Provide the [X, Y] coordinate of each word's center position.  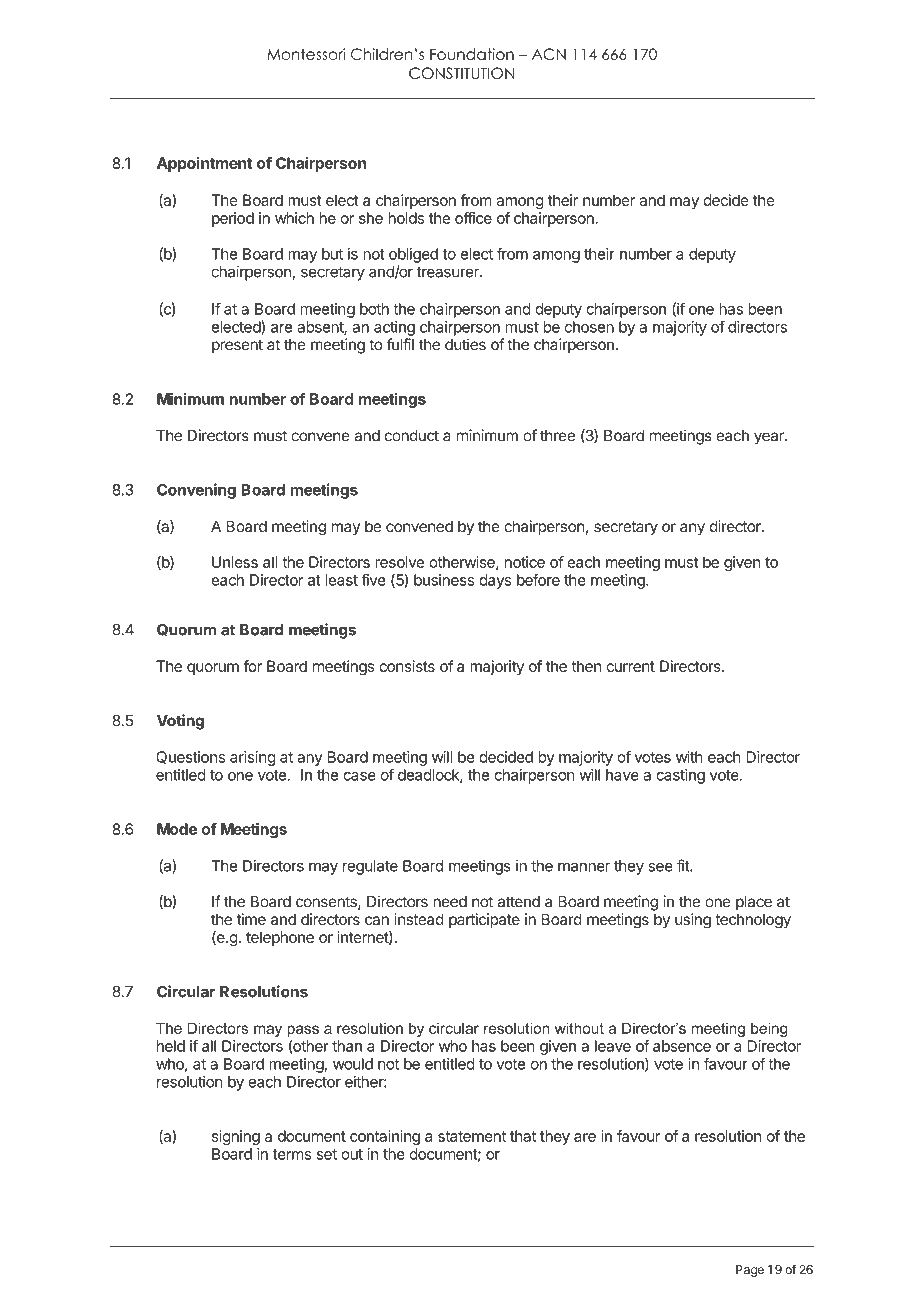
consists [407, 666]
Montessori [306, 54]
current [630, 666]
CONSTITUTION [461, 73]
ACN [549, 54]
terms [292, 1154]
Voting [180, 722]
